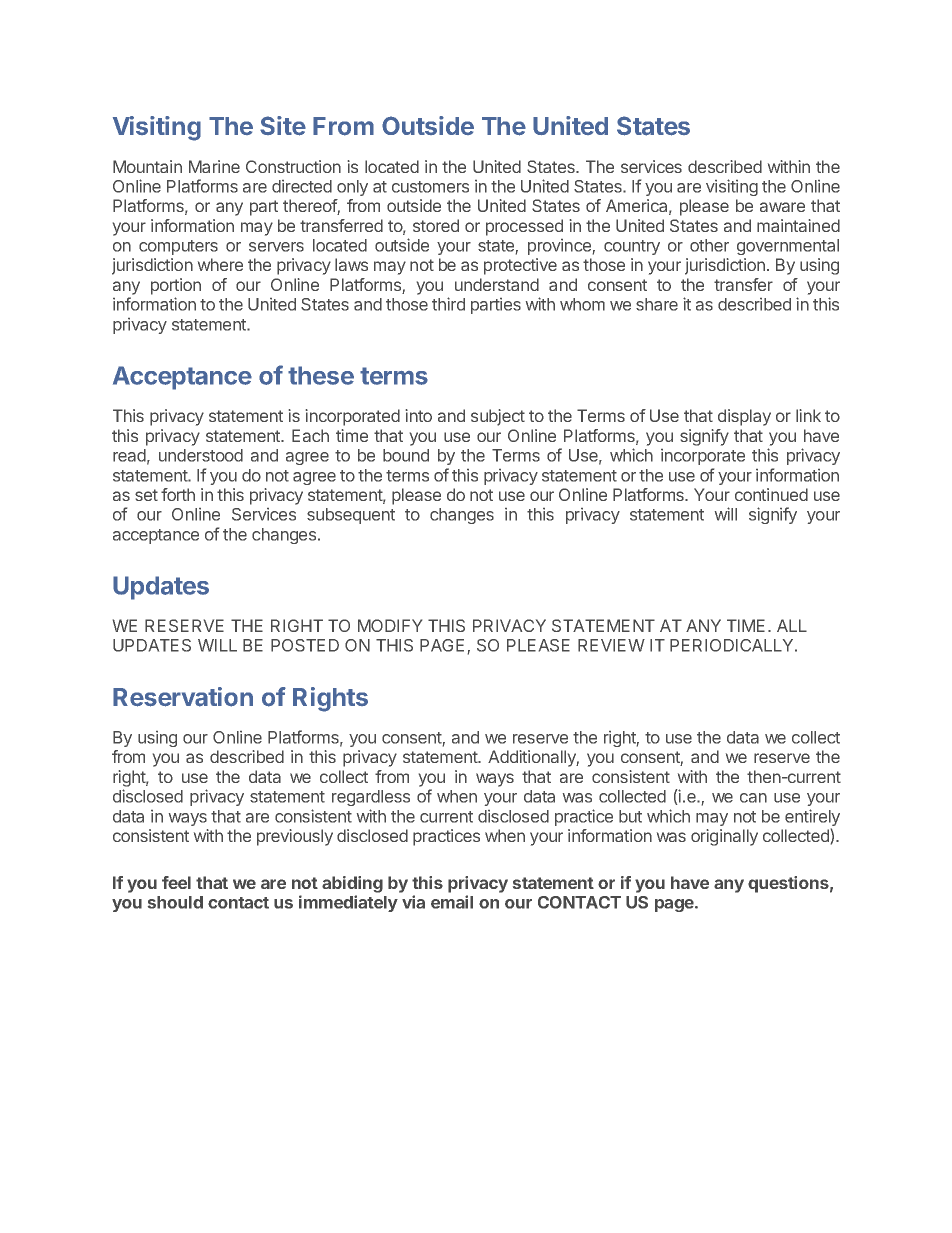 The width and height of the image is (952, 1233). What do you see at coordinates (430, 187) in the image?
I see `customers` at bounding box center [430, 187].
